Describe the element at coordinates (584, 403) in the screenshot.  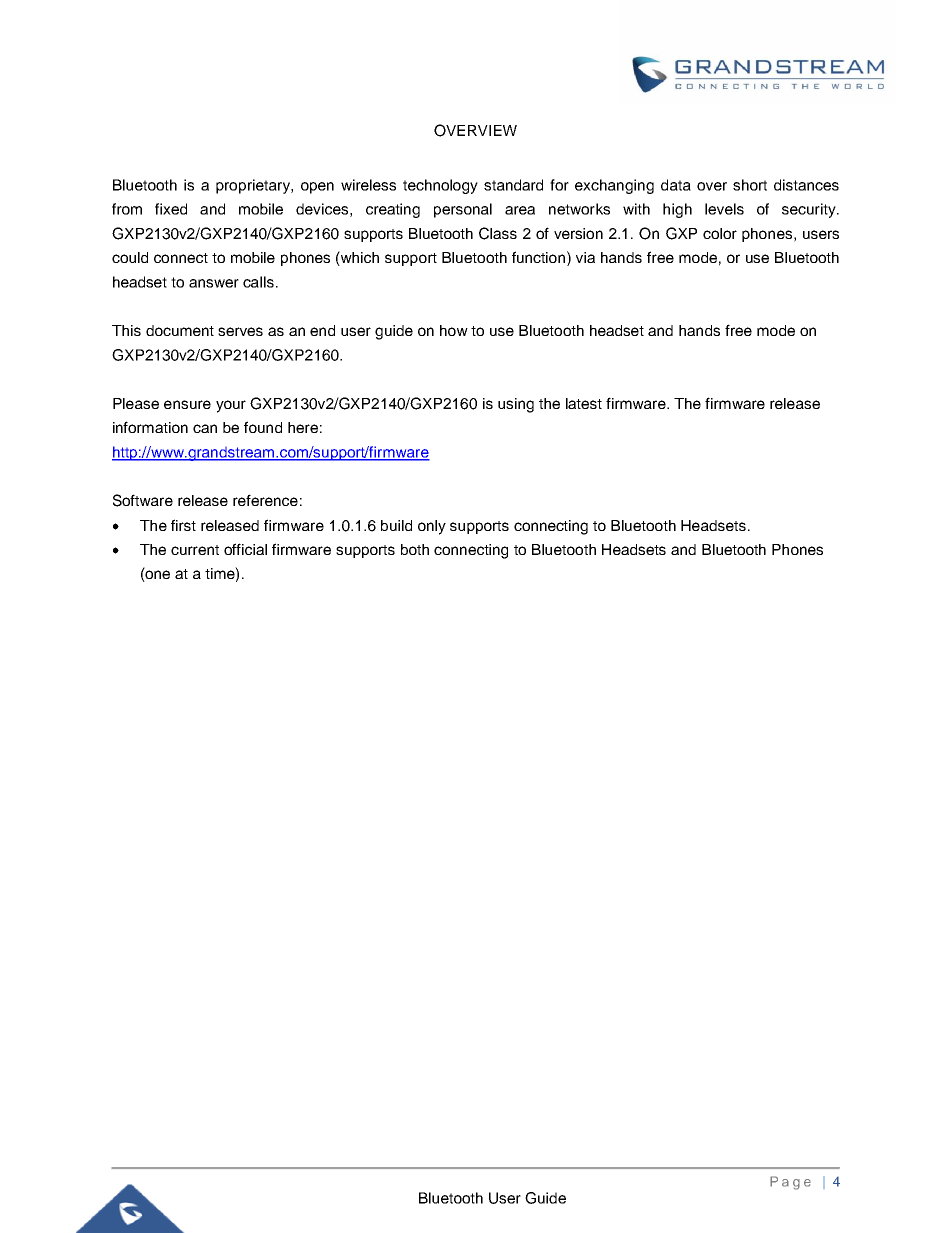
I see `latest` at that location.
